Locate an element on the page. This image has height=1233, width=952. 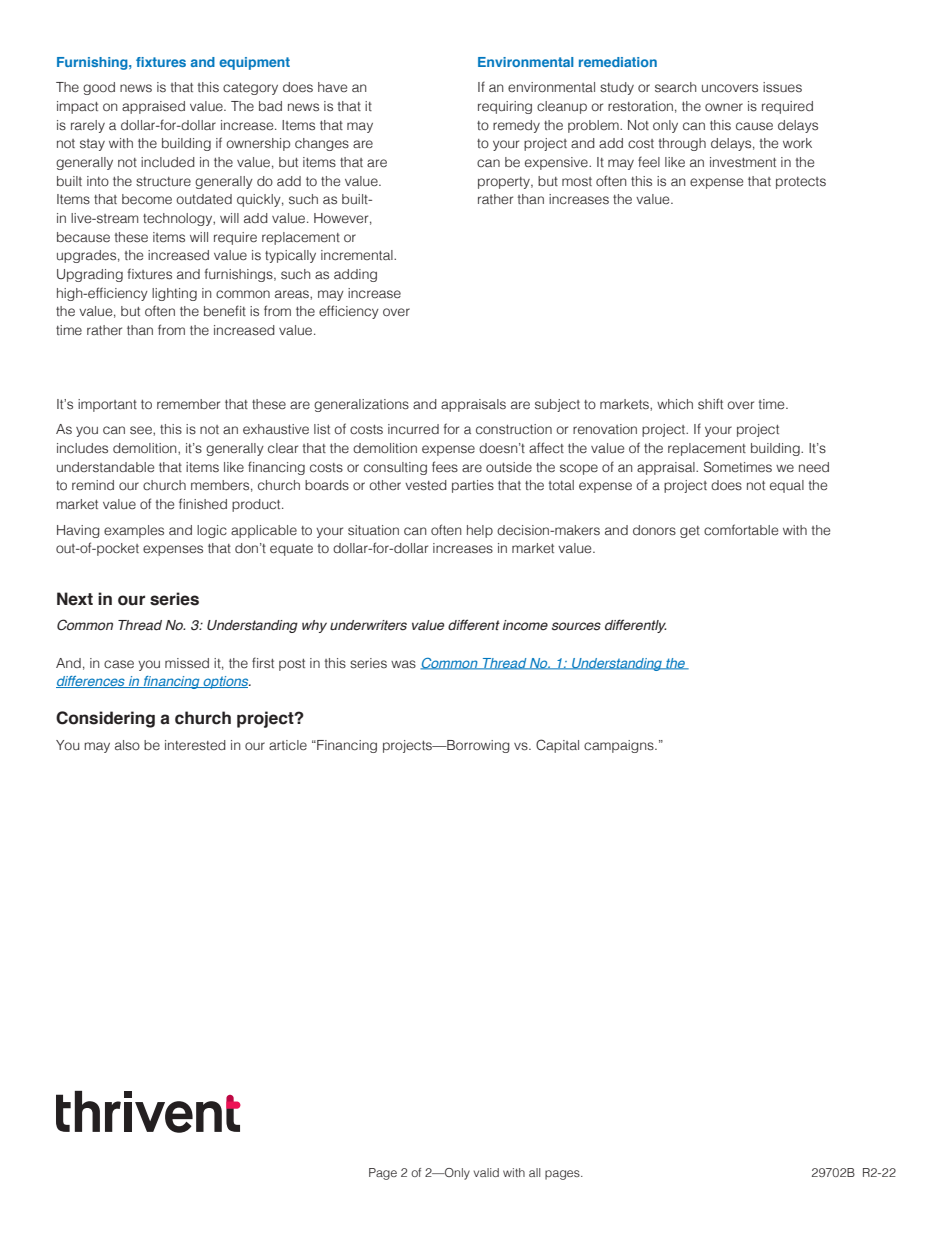
Capital is located at coordinates (557, 746).
